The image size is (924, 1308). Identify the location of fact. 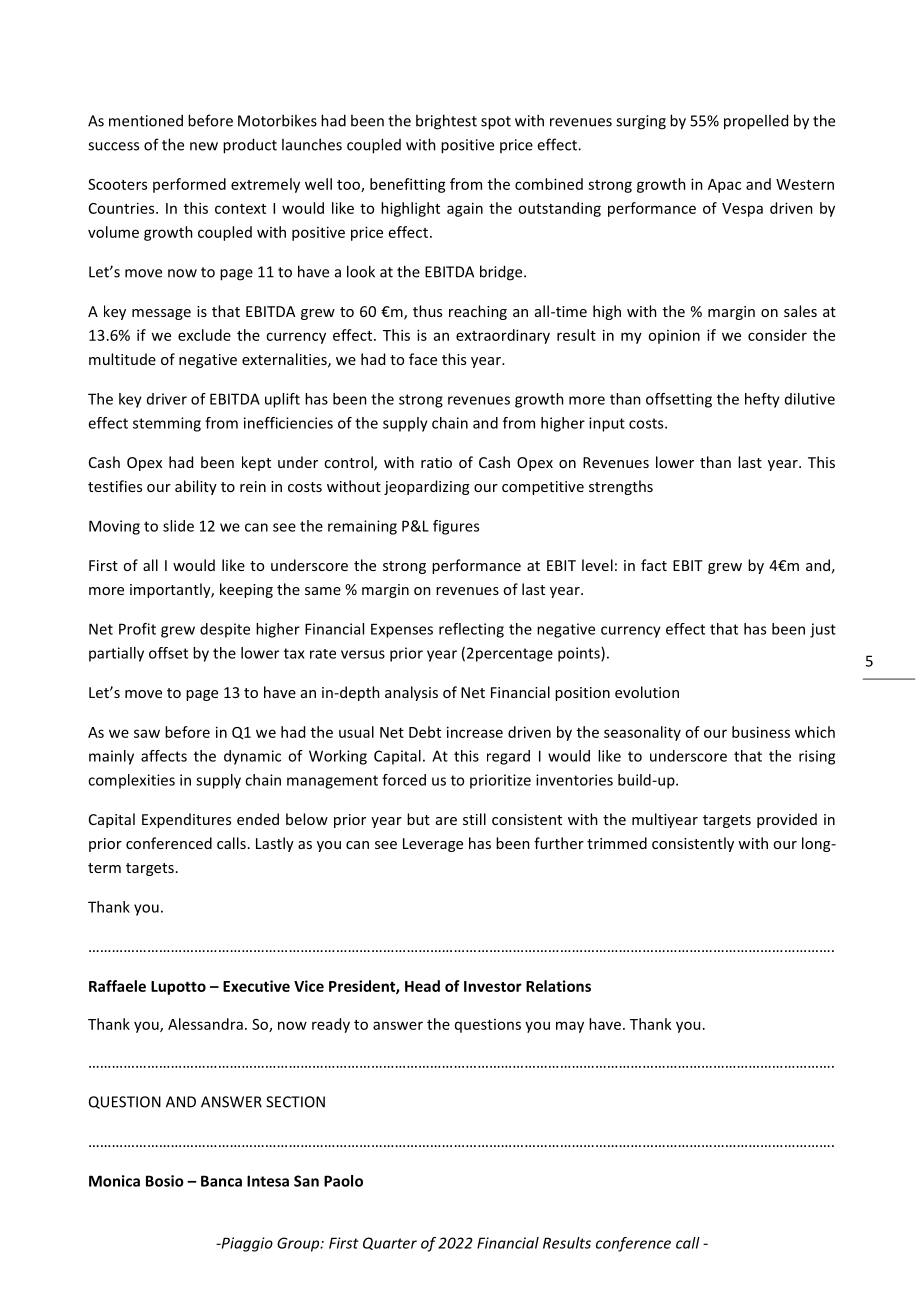
(654, 565).
